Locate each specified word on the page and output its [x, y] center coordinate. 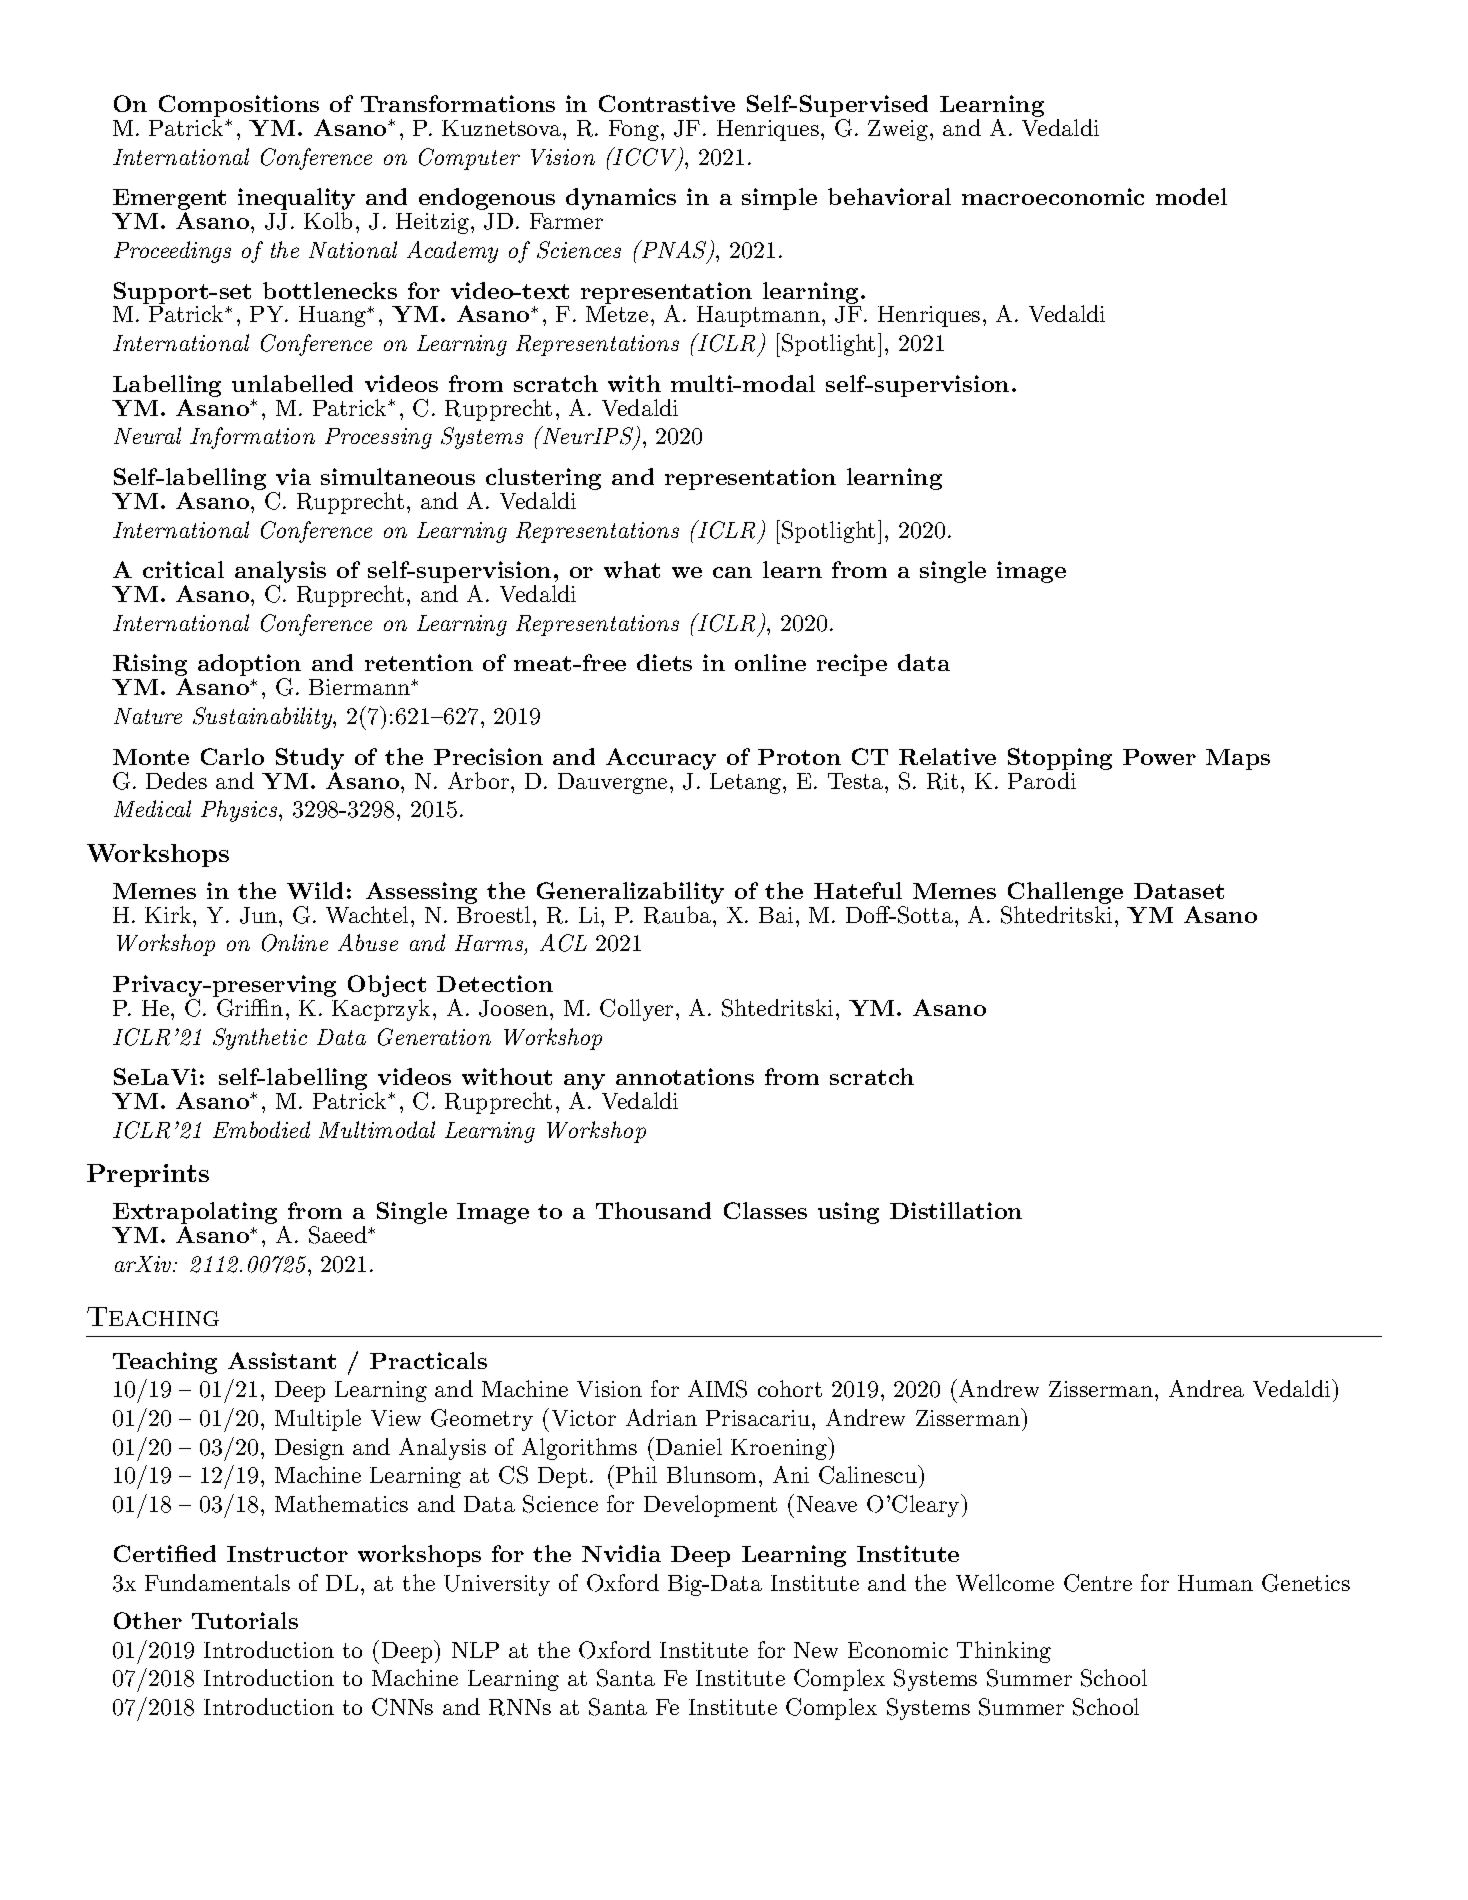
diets [664, 662]
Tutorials [245, 1620]
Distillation [956, 1210]
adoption [249, 666]
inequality [296, 200]
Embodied [261, 1129]
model [1191, 196]
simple [779, 199]
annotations [685, 1076]
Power [1159, 757]
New [816, 1650]
